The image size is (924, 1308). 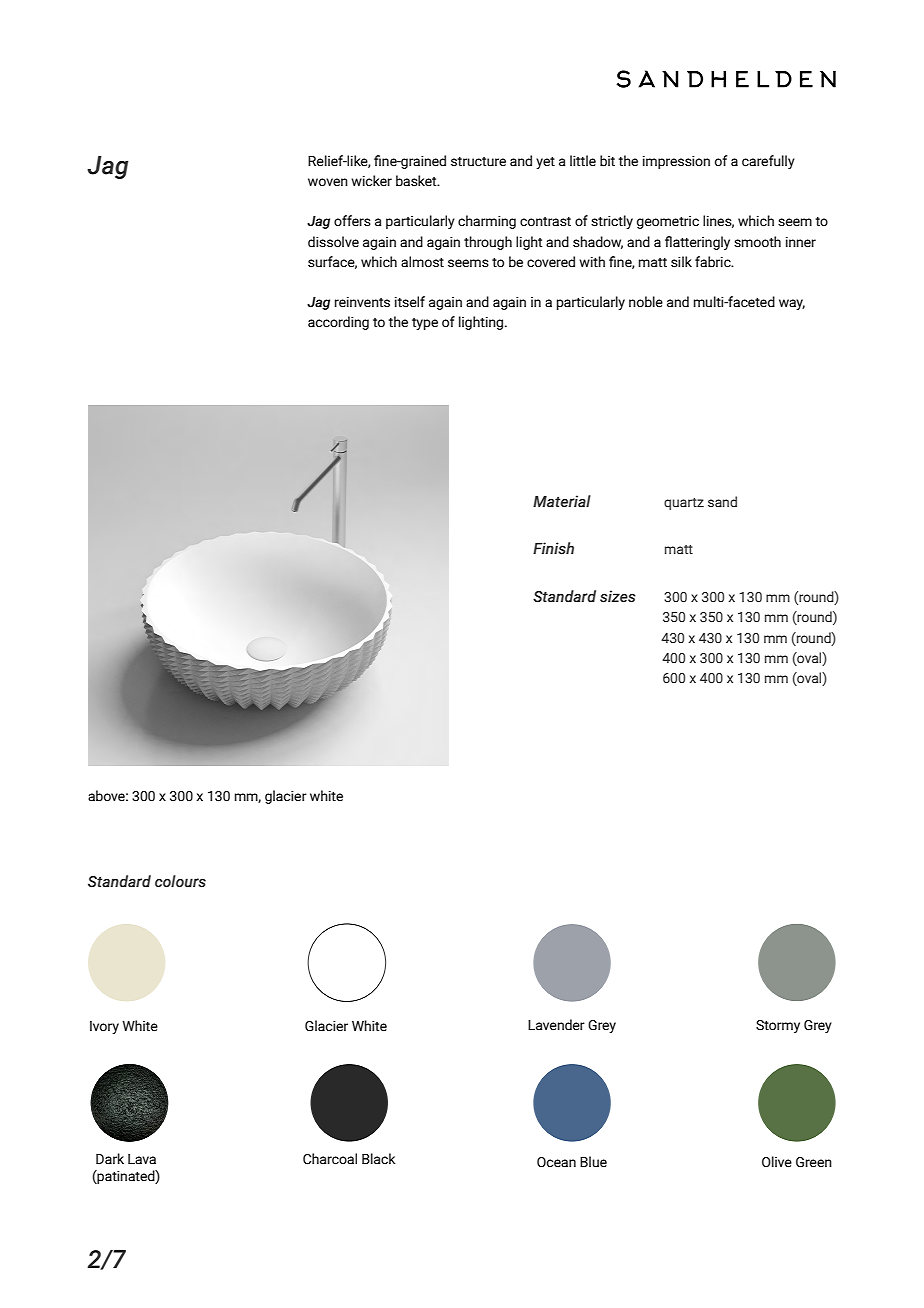 I want to click on woven, so click(x=328, y=182).
